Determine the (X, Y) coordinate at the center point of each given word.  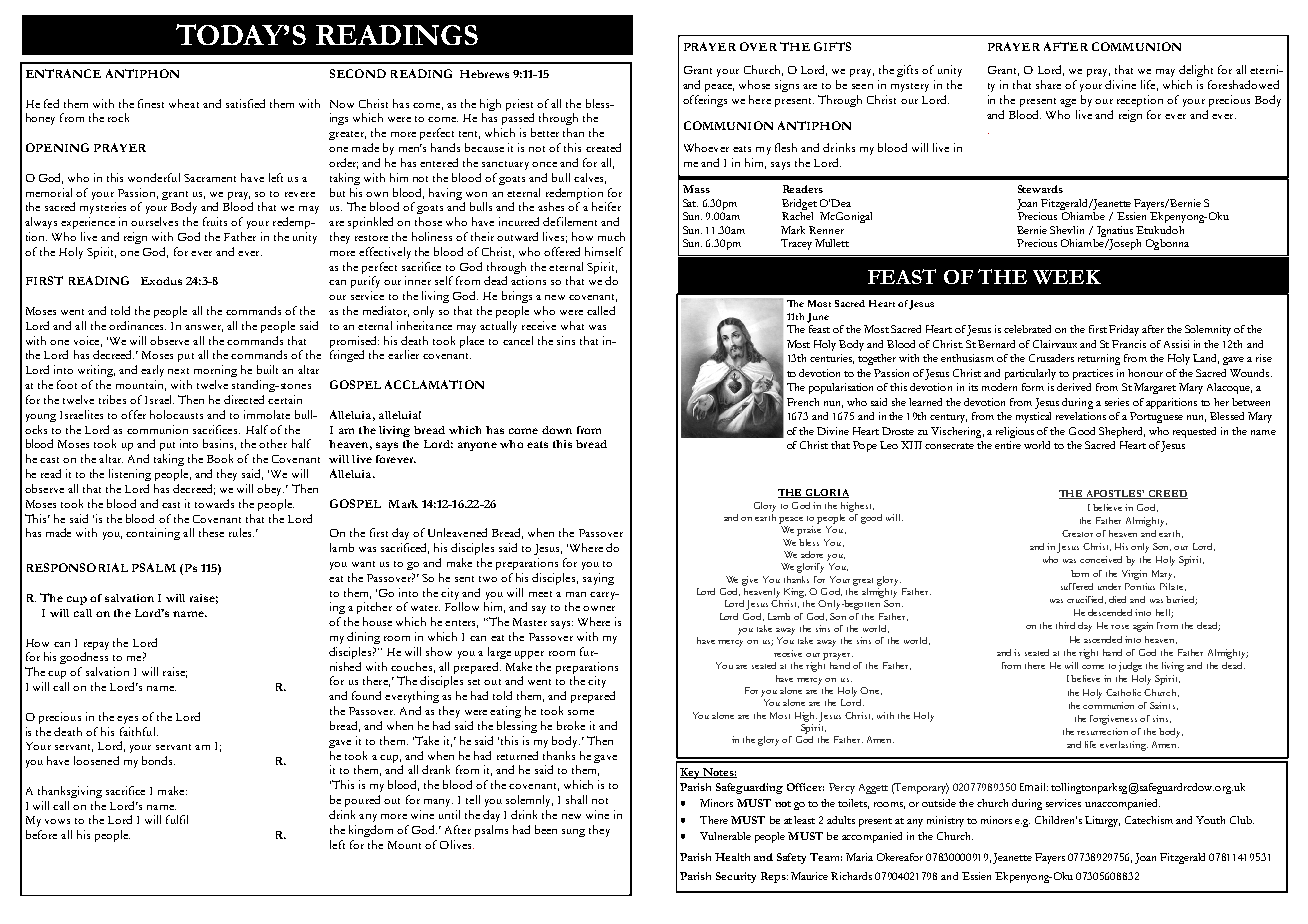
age (1068, 103)
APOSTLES (1114, 494)
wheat (184, 103)
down (557, 430)
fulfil (177, 819)
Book (220, 458)
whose (754, 84)
